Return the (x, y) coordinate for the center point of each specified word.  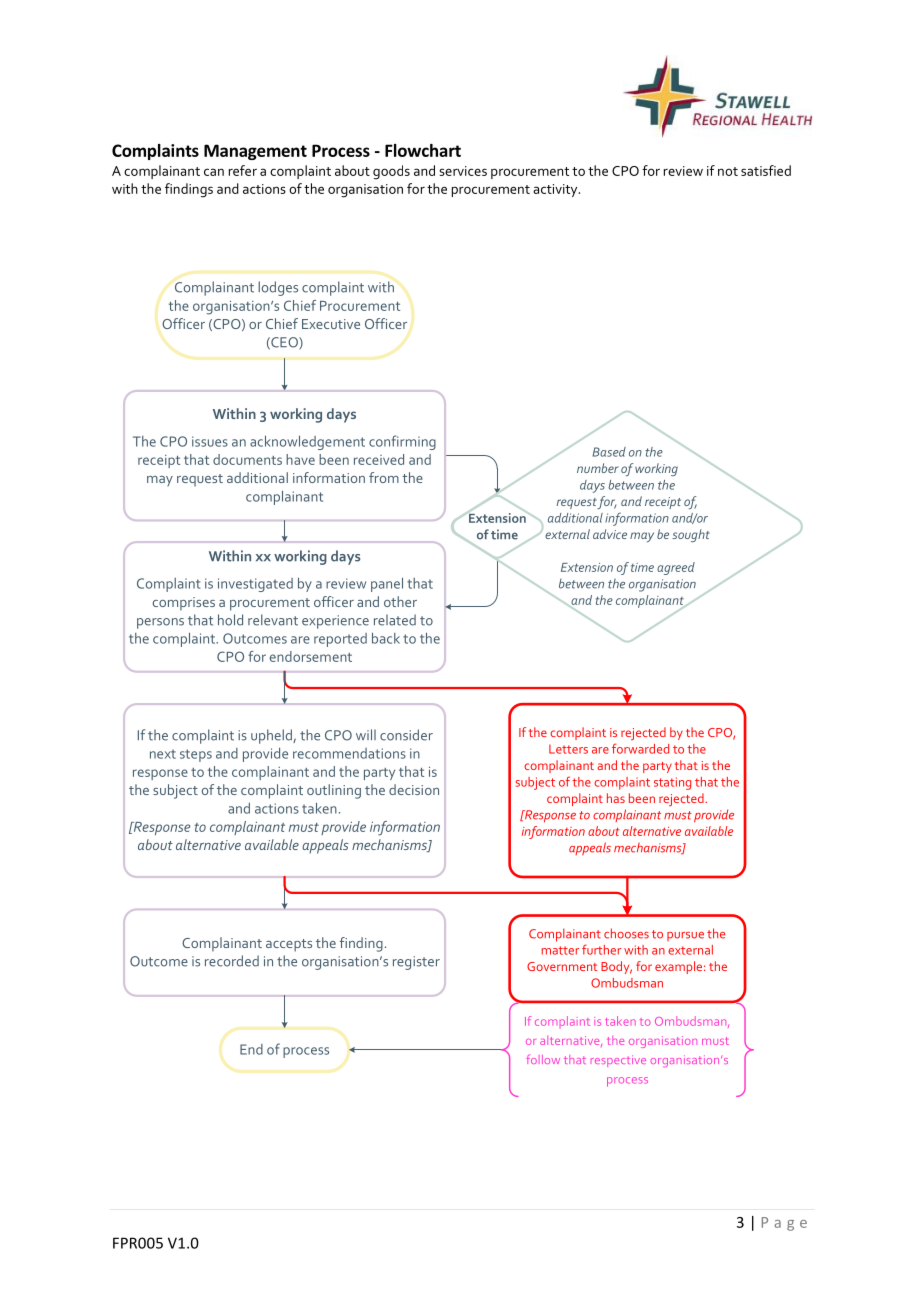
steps (196, 755)
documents (247, 459)
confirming (402, 442)
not (728, 171)
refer (243, 170)
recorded (232, 961)
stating (672, 783)
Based (609, 452)
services (463, 171)
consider (406, 735)
